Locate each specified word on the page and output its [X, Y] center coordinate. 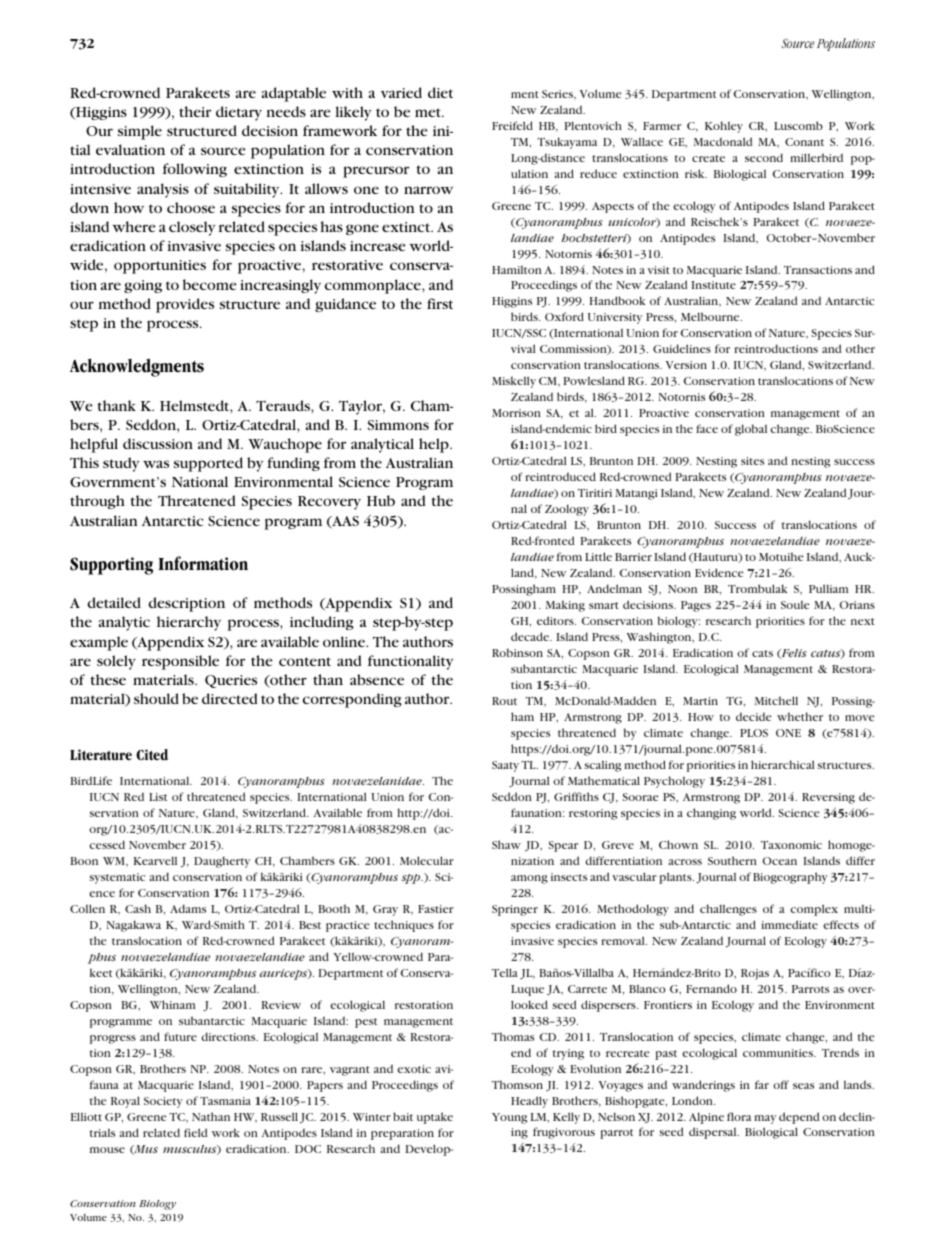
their [195, 111]
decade [531, 636]
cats [762, 653]
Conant [804, 142]
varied [401, 92]
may [765, 1119]
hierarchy [189, 623]
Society [163, 1102]
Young [509, 1118]
